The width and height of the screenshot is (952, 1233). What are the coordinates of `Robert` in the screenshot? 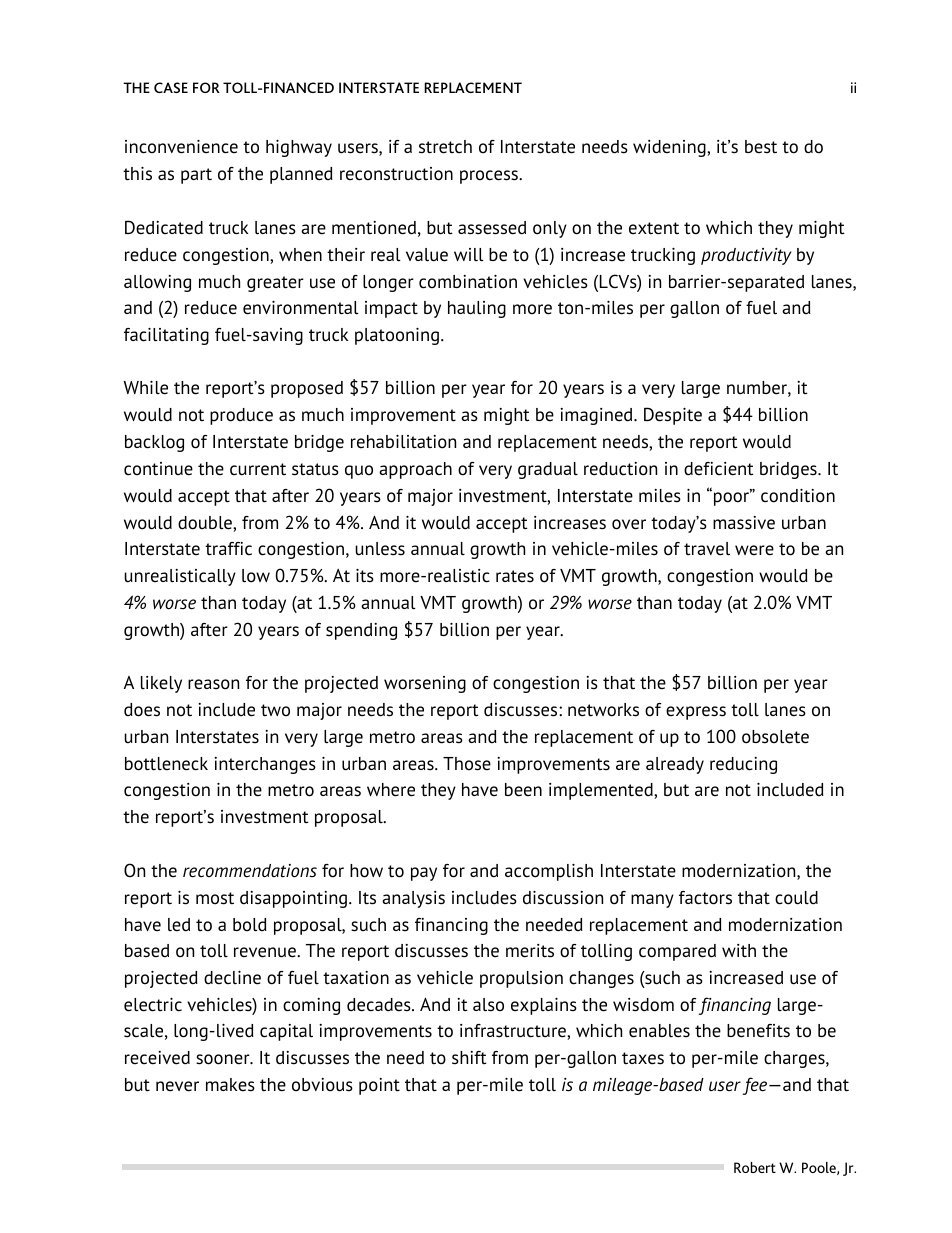 It's located at (755, 1167).
